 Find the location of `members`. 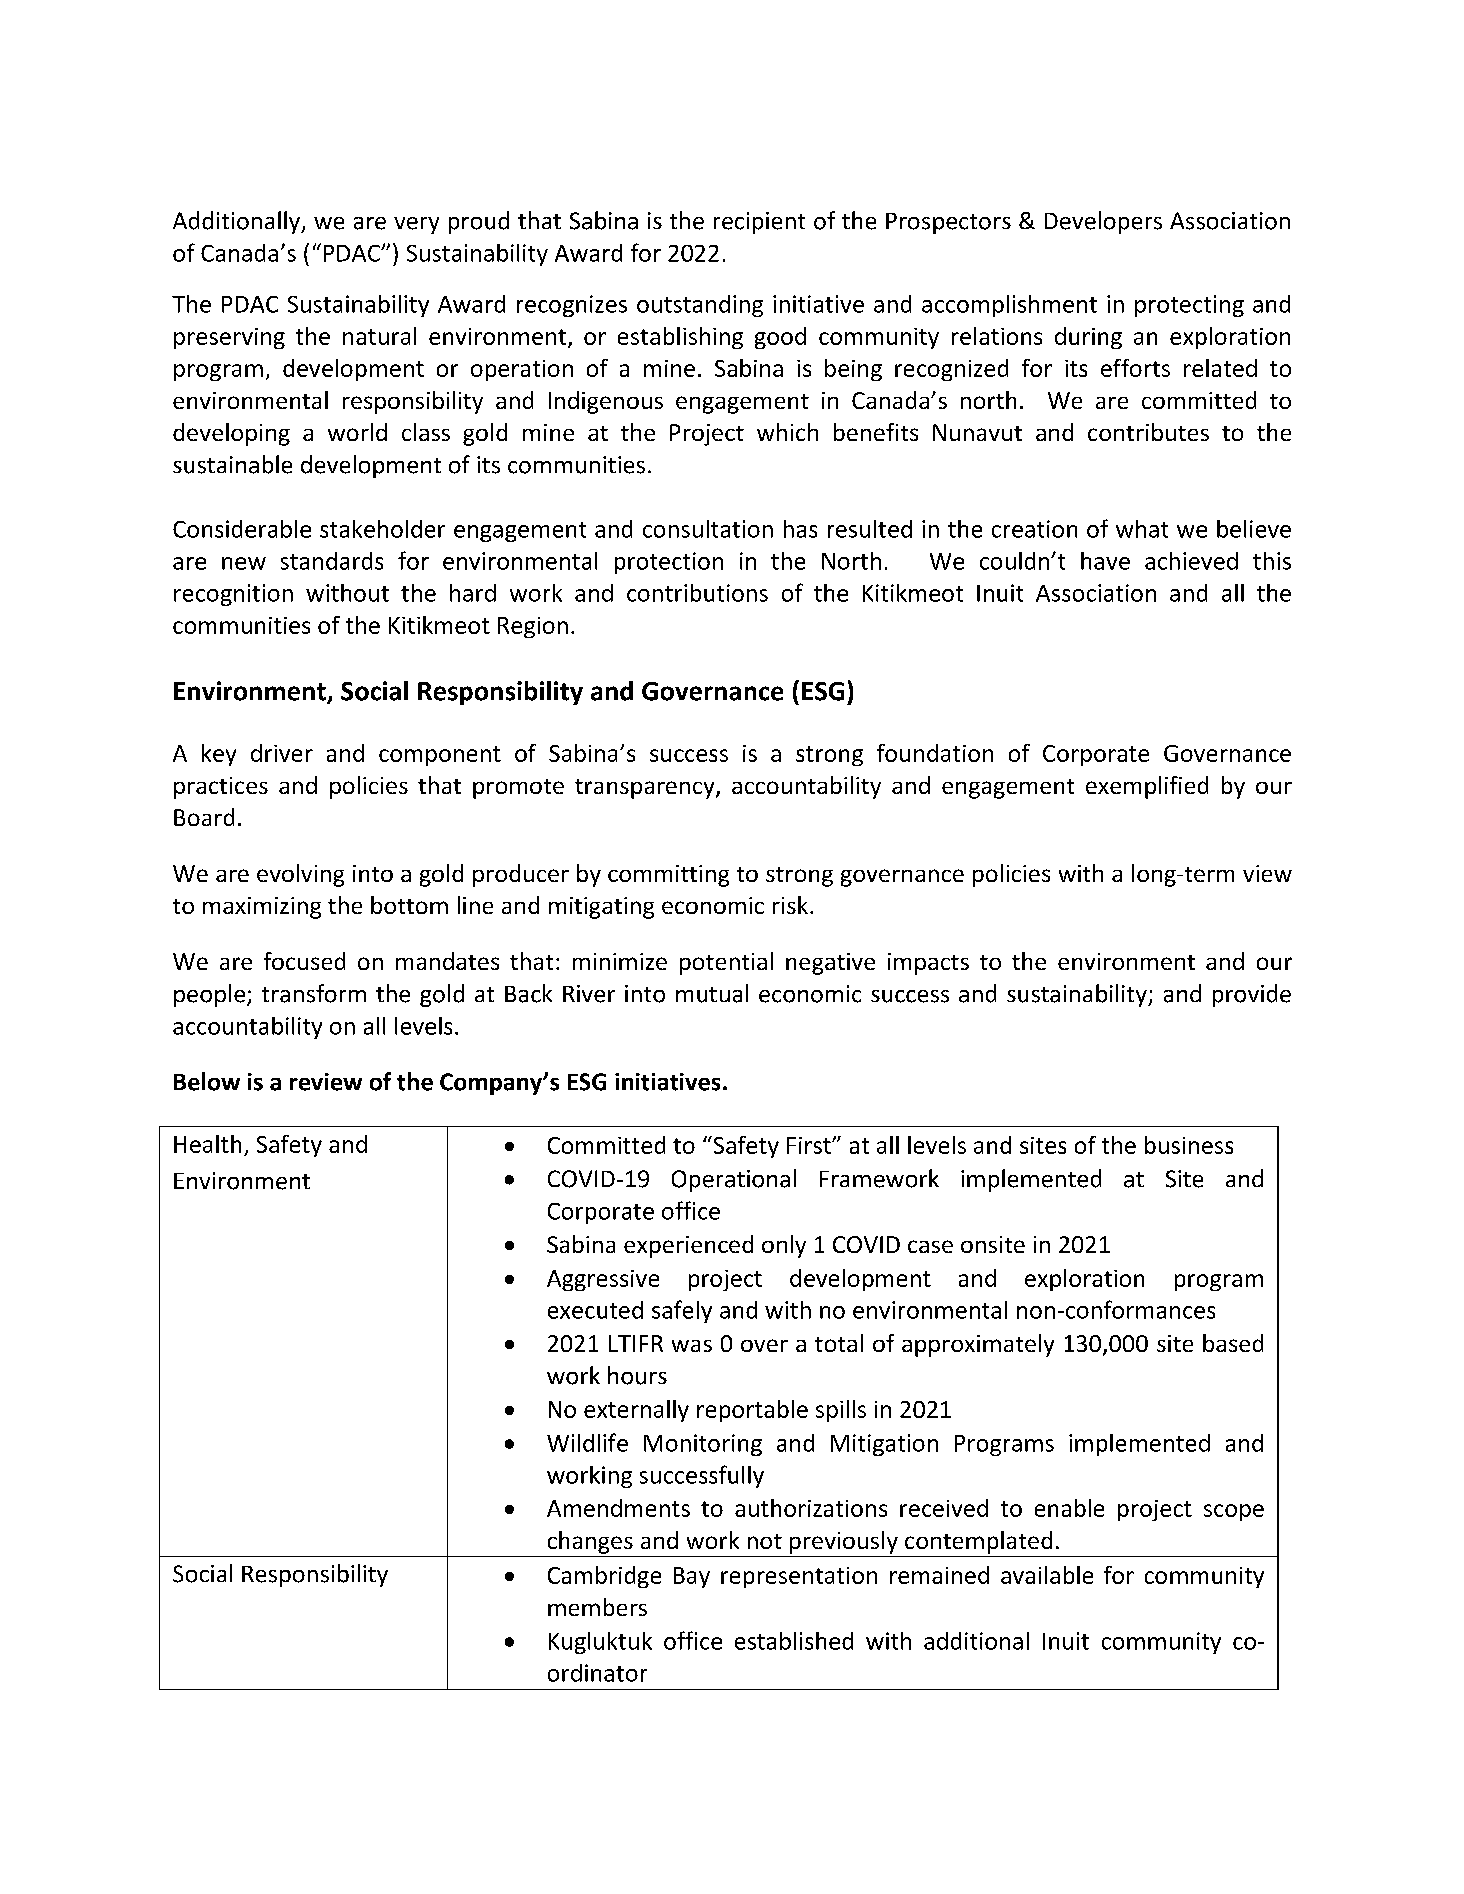

members is located at coordinates (597, 1607).
